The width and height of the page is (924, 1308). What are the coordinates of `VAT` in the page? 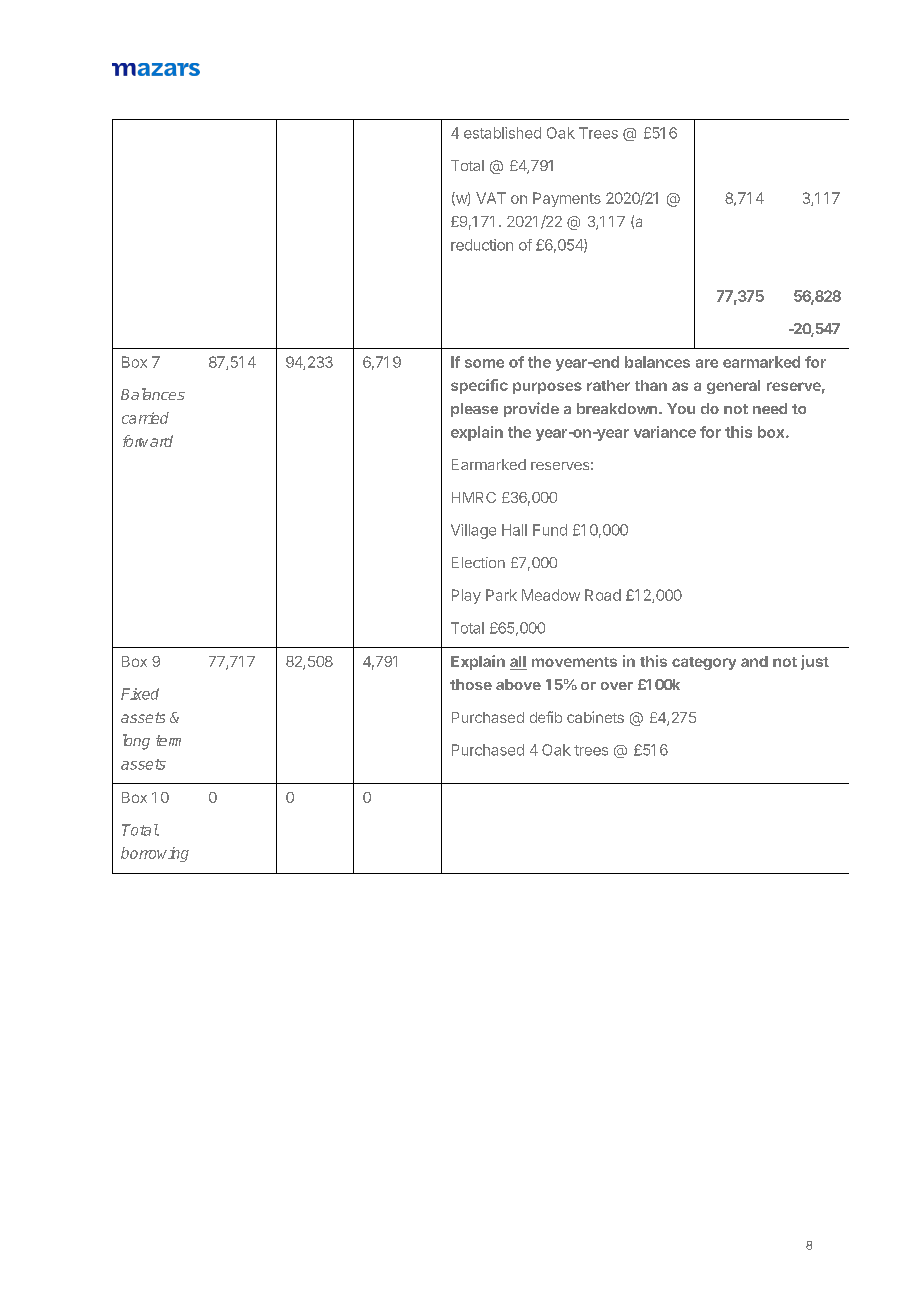 It's located at (491, 198).
